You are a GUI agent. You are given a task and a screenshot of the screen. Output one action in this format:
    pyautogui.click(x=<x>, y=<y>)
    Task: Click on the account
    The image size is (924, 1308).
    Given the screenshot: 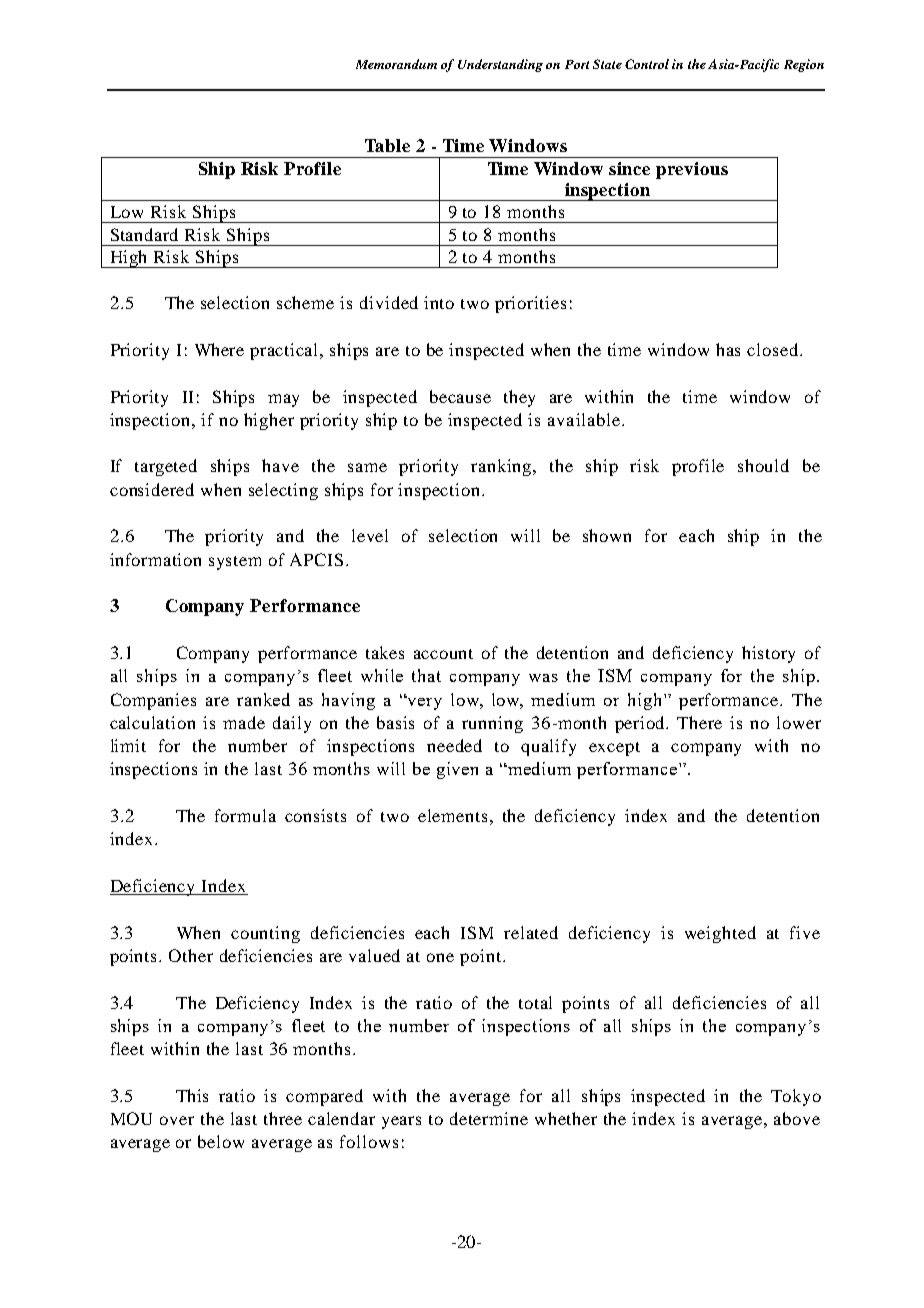 What is the action you would take?
    pyautogui.click(x=443, y=654)
